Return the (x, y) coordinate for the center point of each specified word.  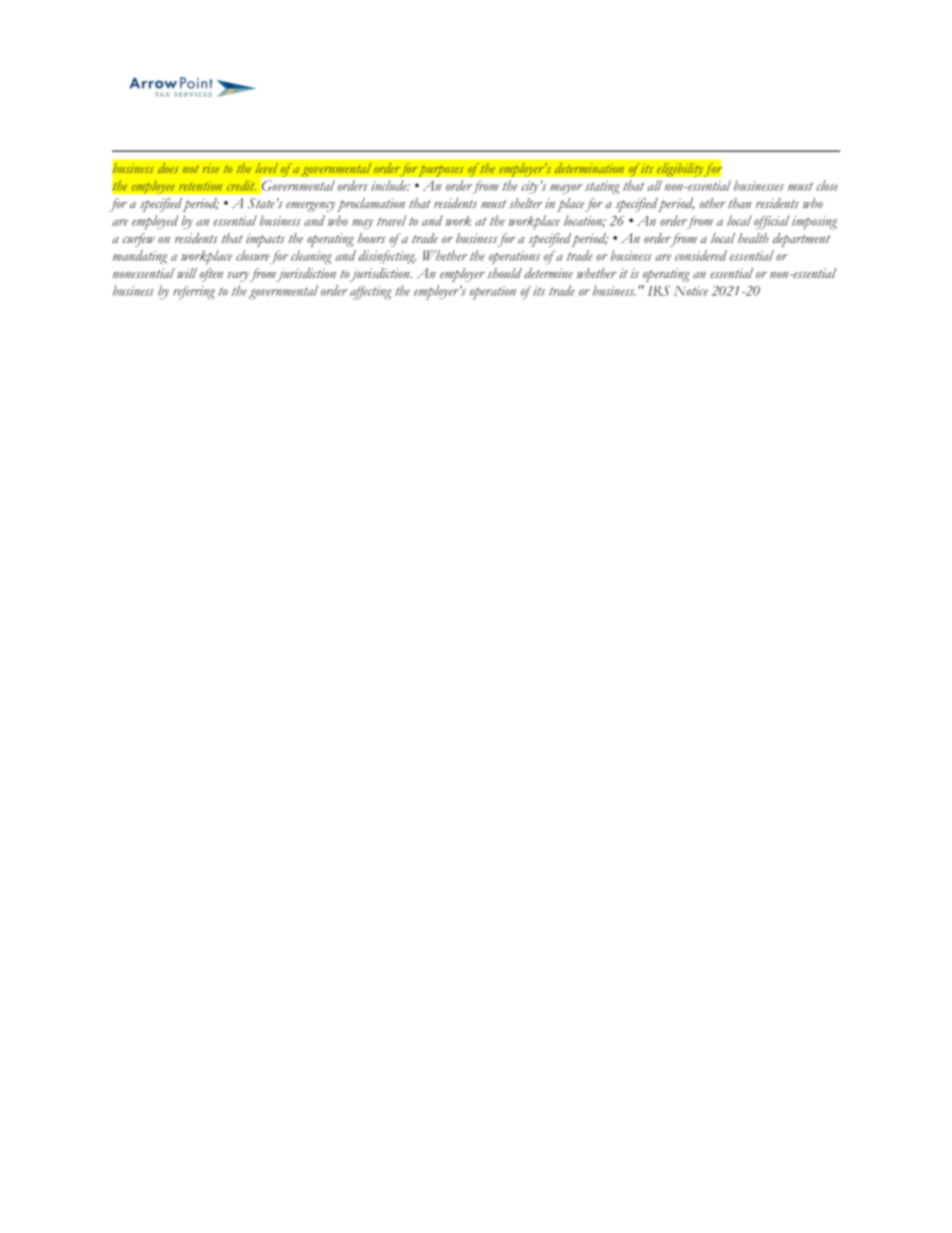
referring (194, 293)
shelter (526, 203)
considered (701, 255)
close (827, 185)
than (739, 203)
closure (253, 255)
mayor (566, 189)
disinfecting (387, 257)
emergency (310, 207)
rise (211, 168)
